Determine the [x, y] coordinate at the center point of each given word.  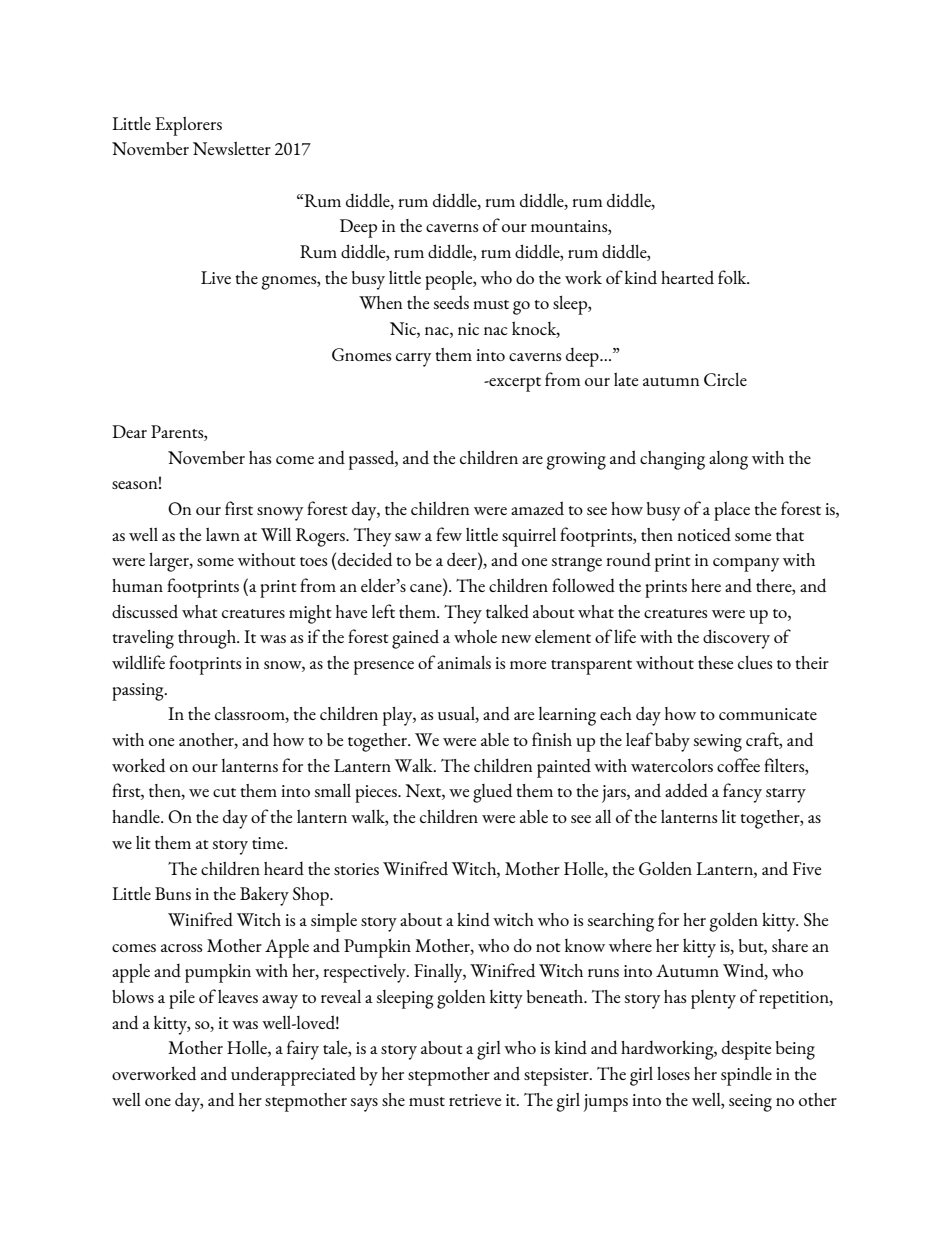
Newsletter [232, 148]
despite [746, 1050]
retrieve [475, 1100]
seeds [451, 302]
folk [733, 277]
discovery [736, 639]
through [208, 639]
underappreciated [293, 1076]
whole [475, 636]
